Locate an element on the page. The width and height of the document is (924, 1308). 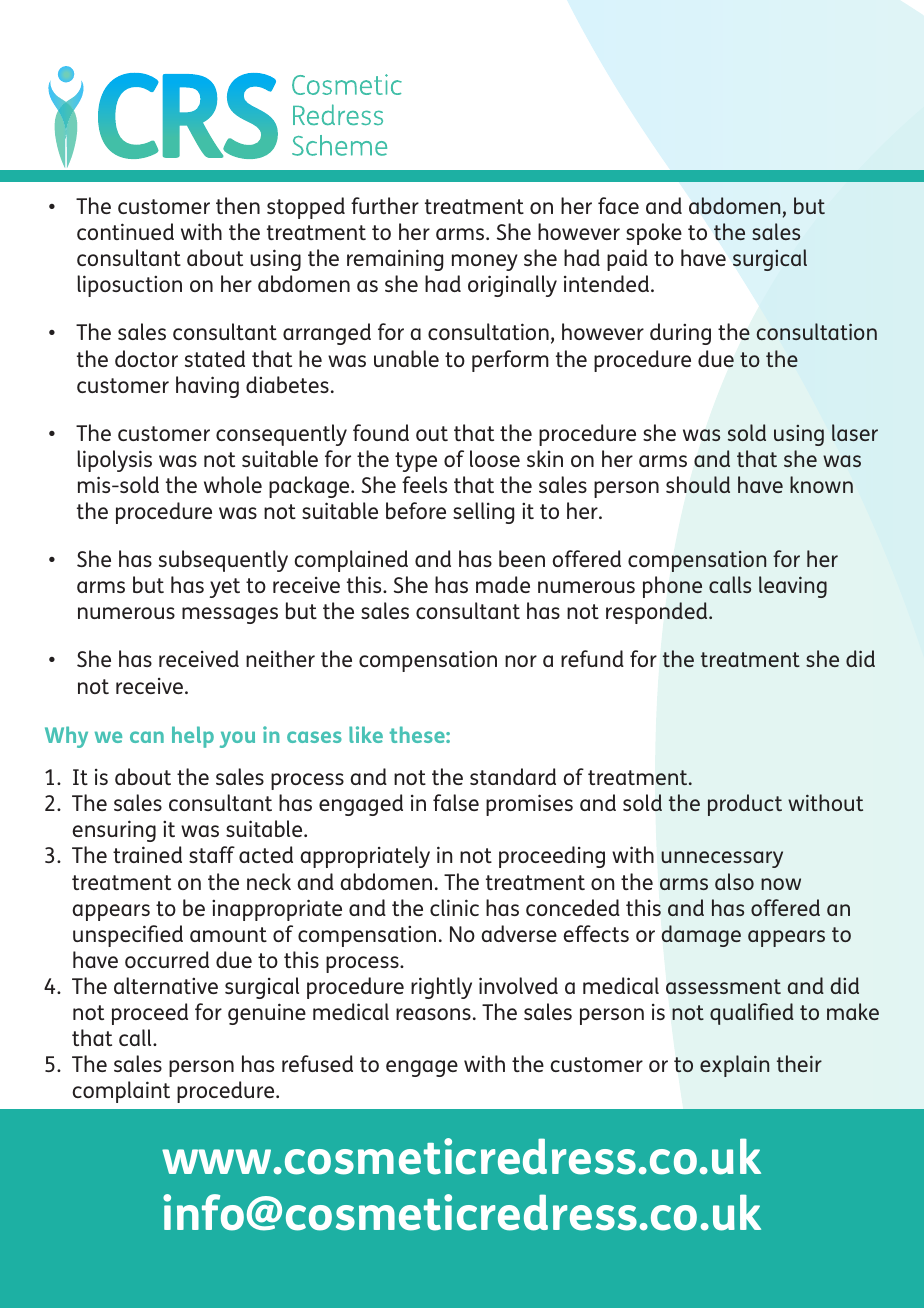
messages is located at coordinates (230, 615).
